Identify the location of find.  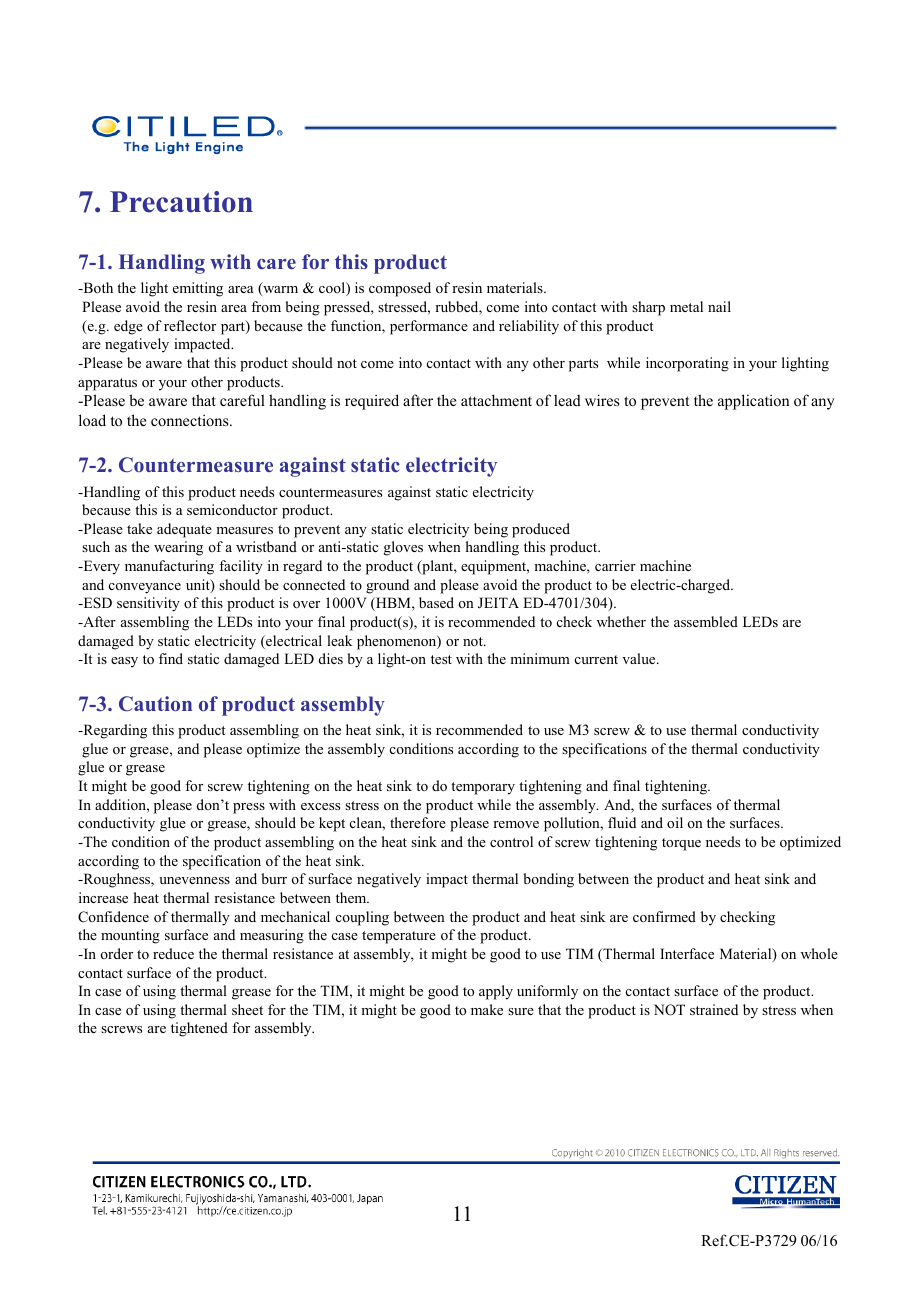
(171, 658).
